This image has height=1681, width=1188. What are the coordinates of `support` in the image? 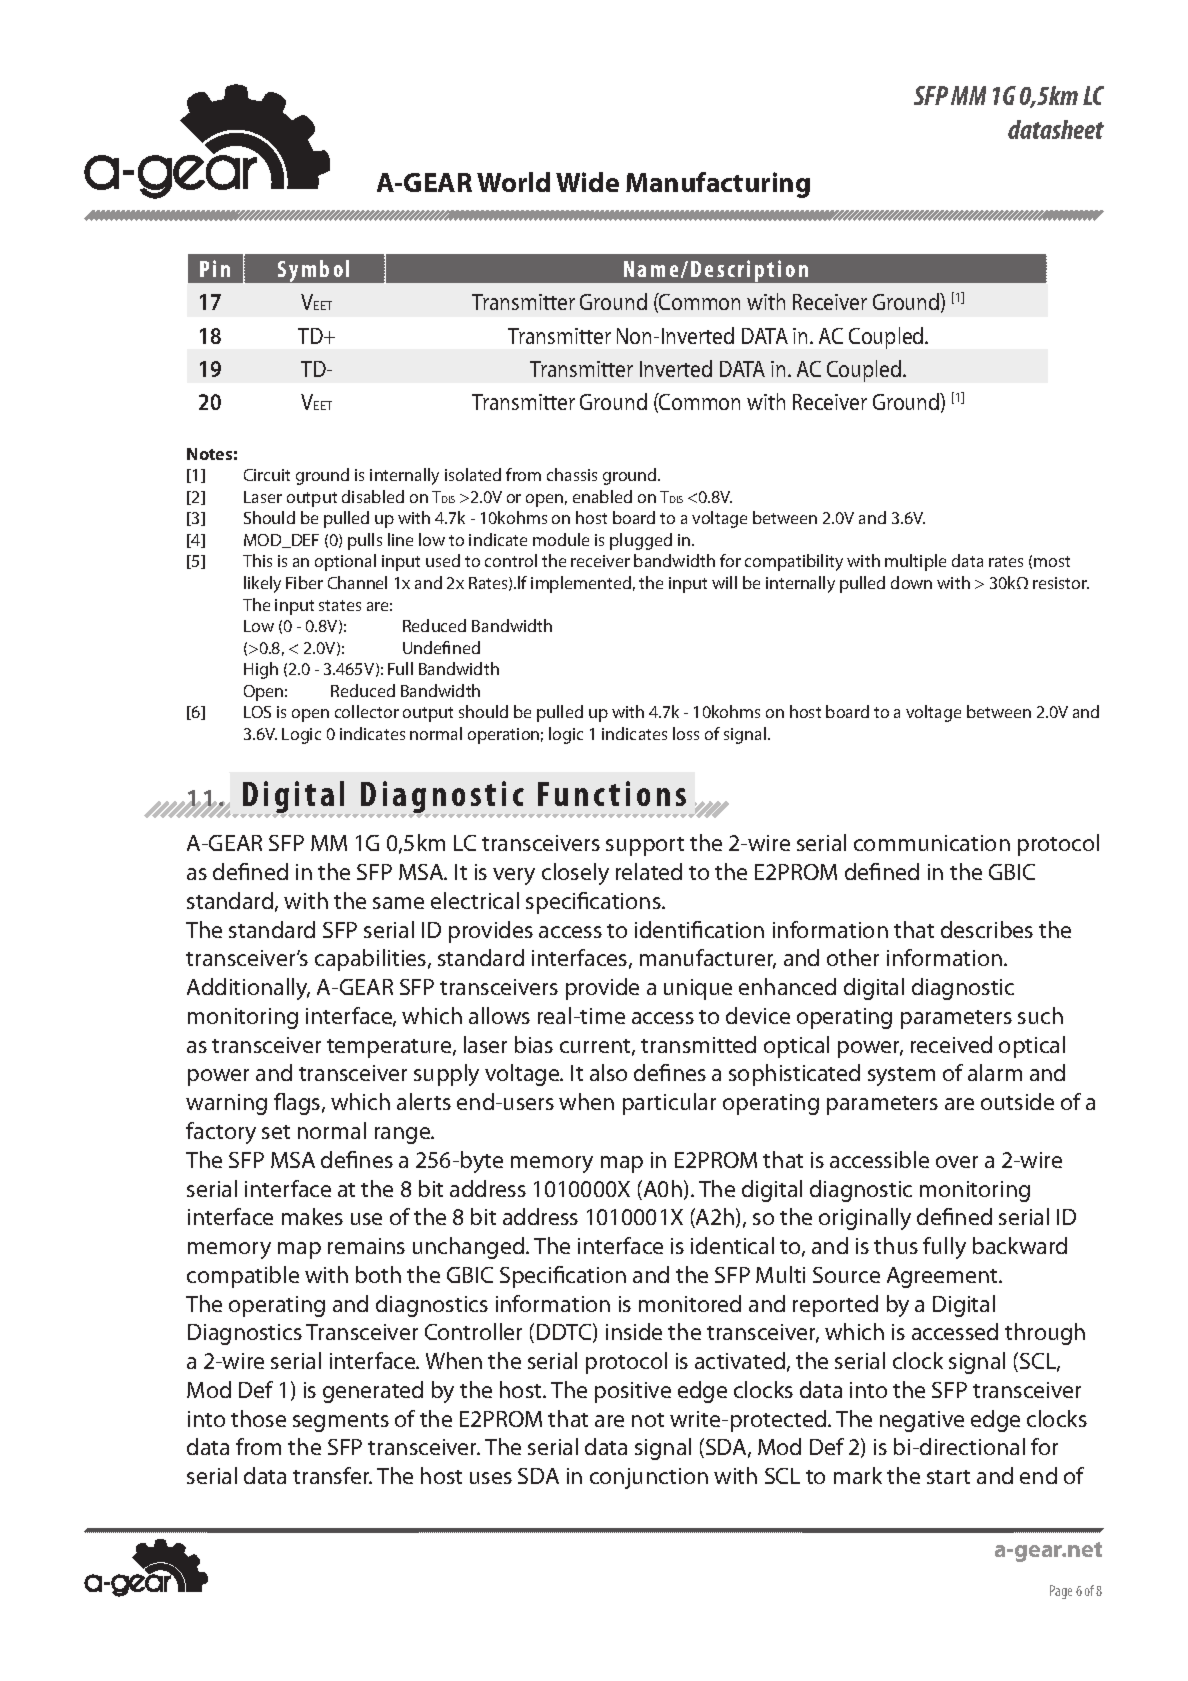 It's located at (645, 846).
